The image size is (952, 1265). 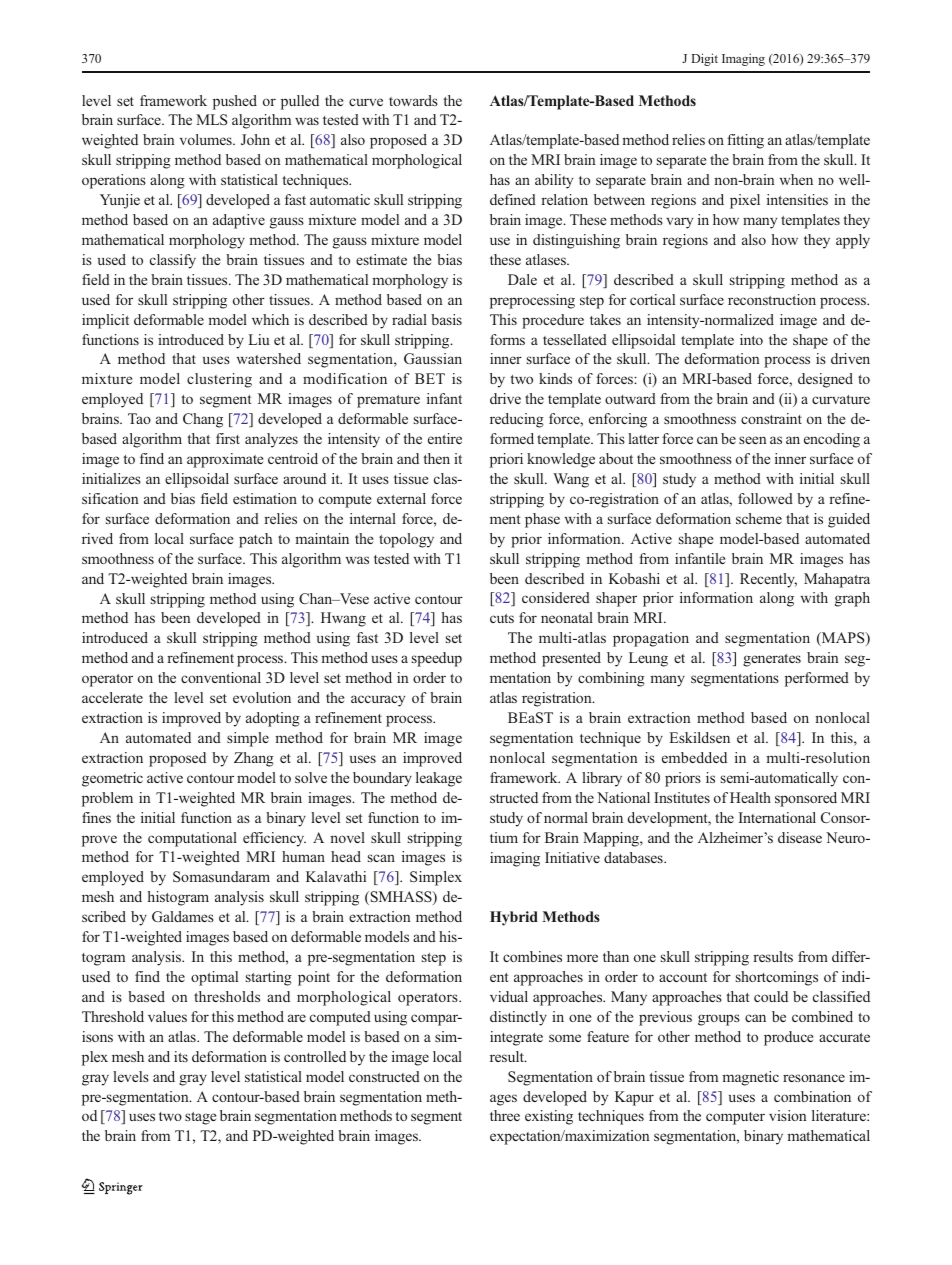 I want to click on basis, so click(x=446, y=319).
